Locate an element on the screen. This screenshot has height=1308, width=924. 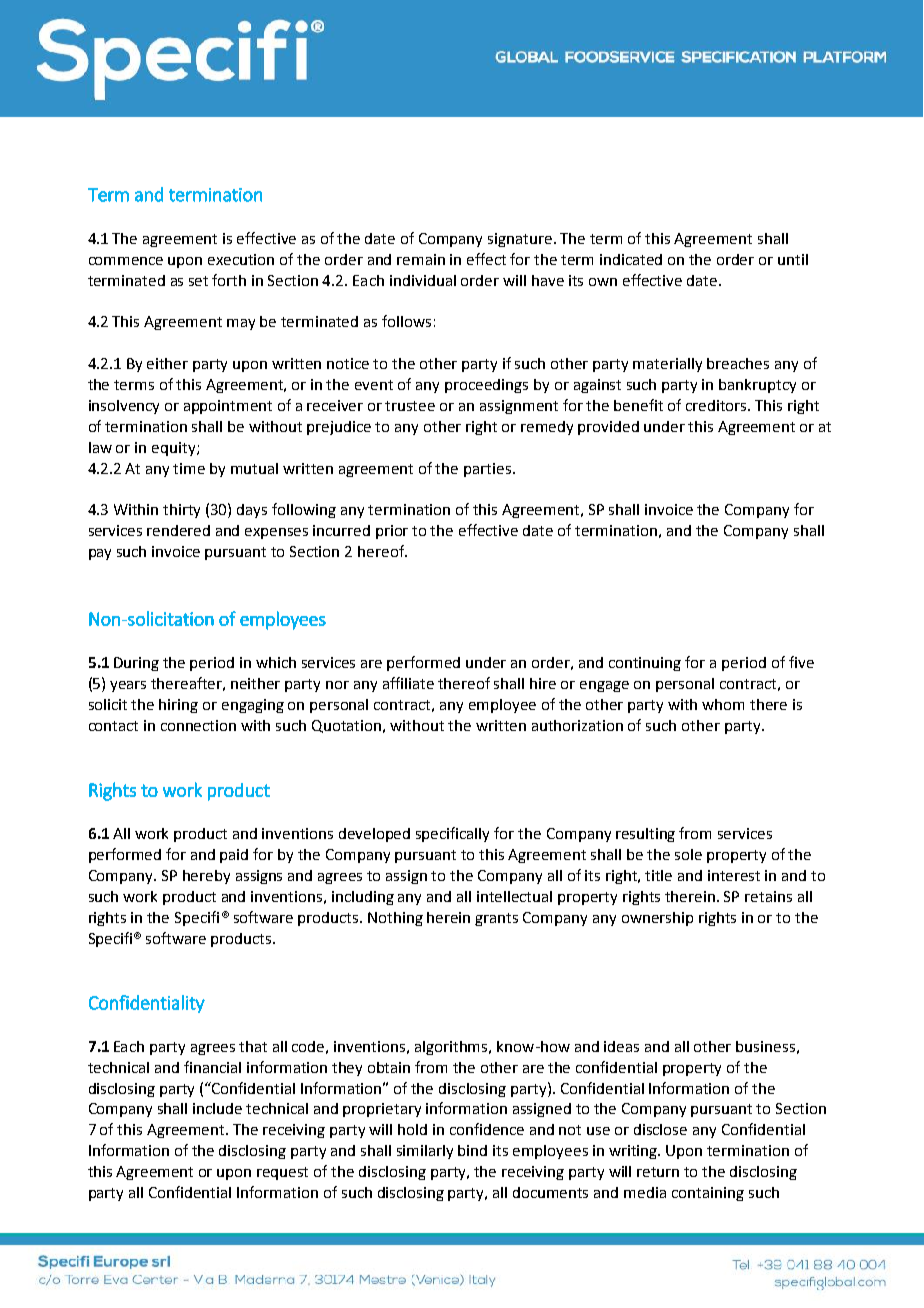
until is located at coordinates (793, 259).
